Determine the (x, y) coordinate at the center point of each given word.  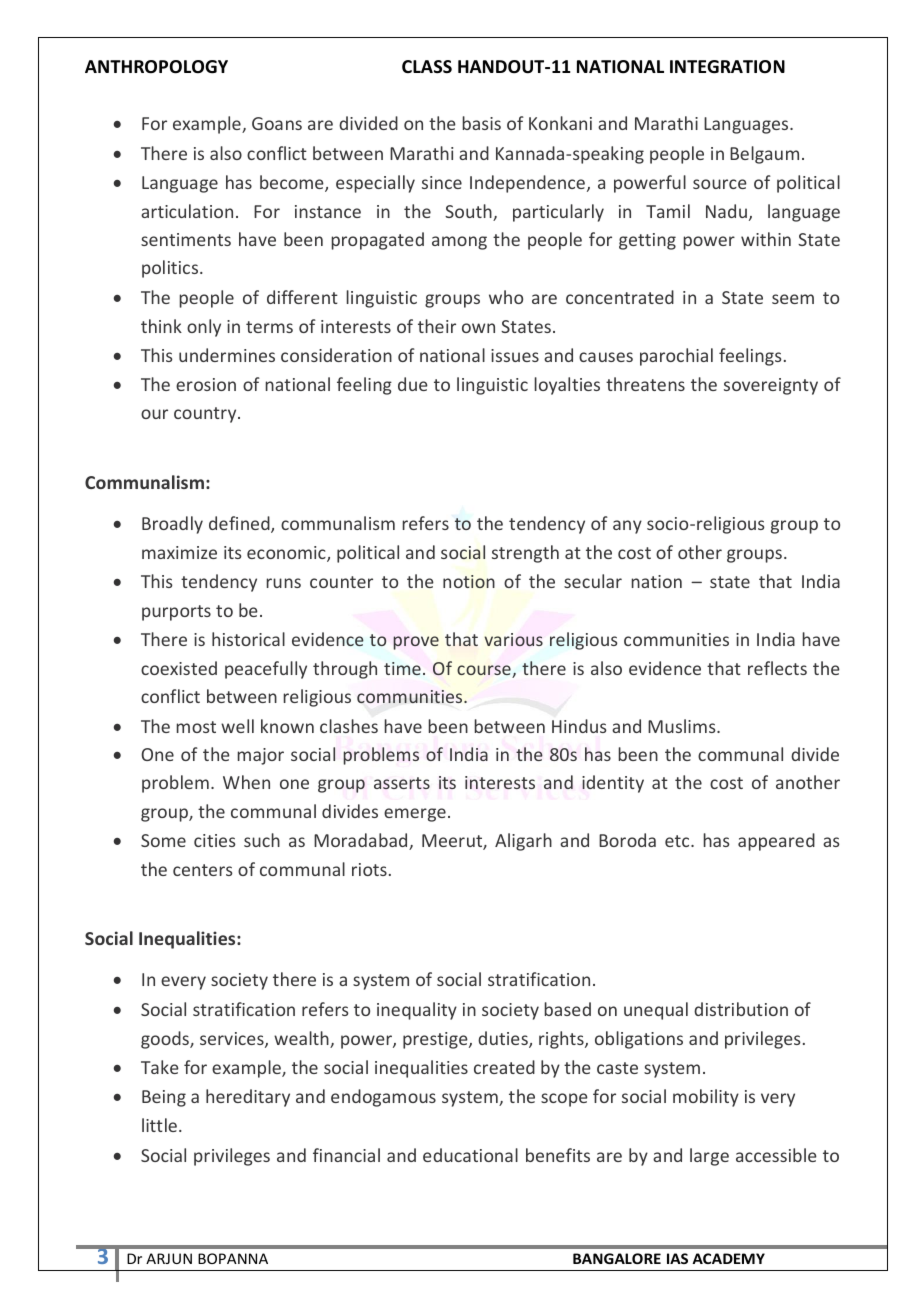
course (485, 671)
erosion (206, 384)
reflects (777, 668)
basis (482, 123)
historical (248, 639)
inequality (417, 1011)
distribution (741, 1009)
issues (515, 355)
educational (470, 1155)
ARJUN (169, 1258)
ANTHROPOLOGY (156, 67)
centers (203, 870)
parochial (676, 357)
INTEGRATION (727, 67)
